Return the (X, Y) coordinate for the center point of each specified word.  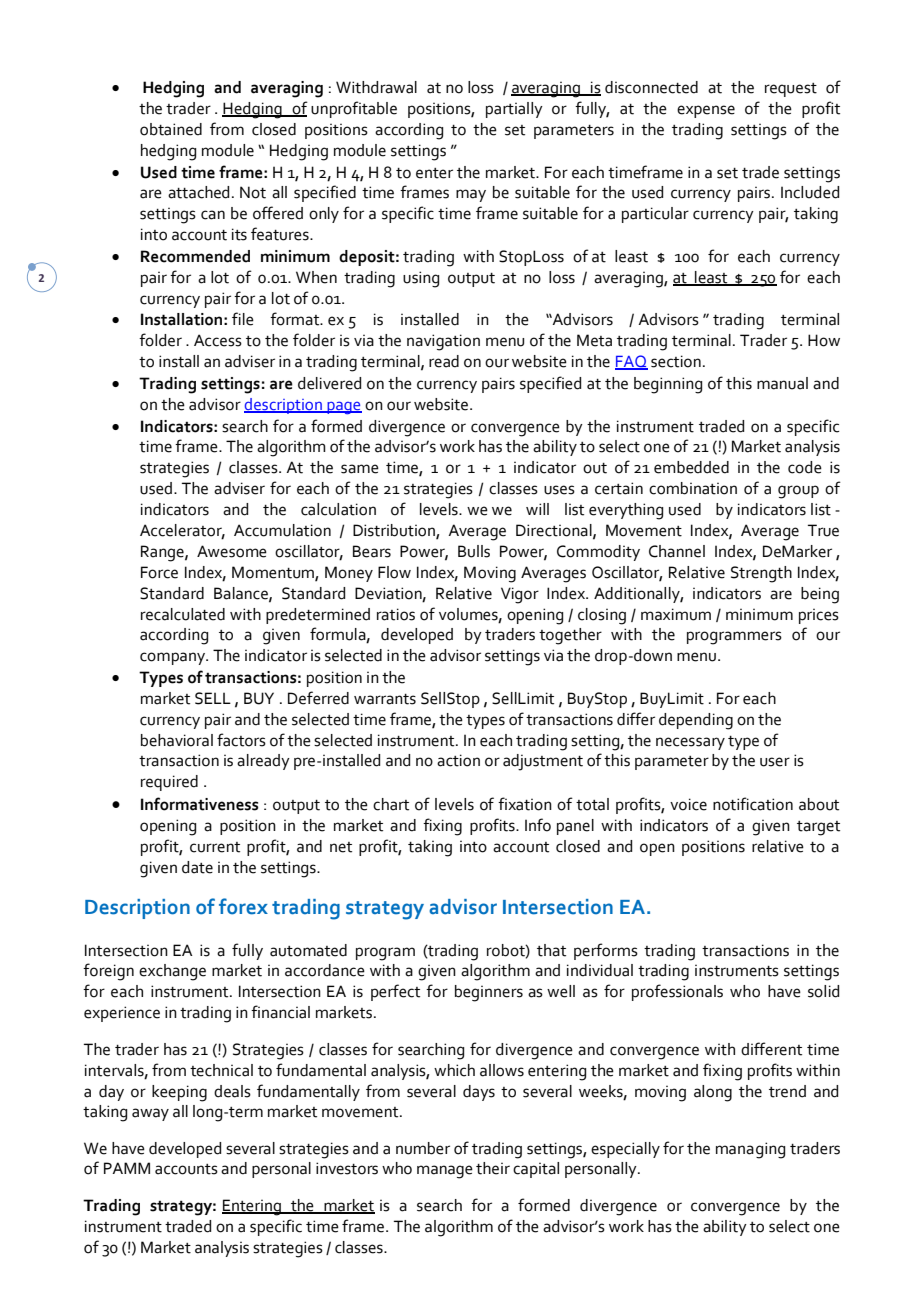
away (150, 1114)
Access (218, 340)
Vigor (520, 595)
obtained (171, 129)
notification (753, 804)
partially (514, 110)
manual (782, 383)
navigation (443, 342)
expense (706, 111)
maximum (676, 614)
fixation (525, 804)
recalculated (183, 614)
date (197, 867)
